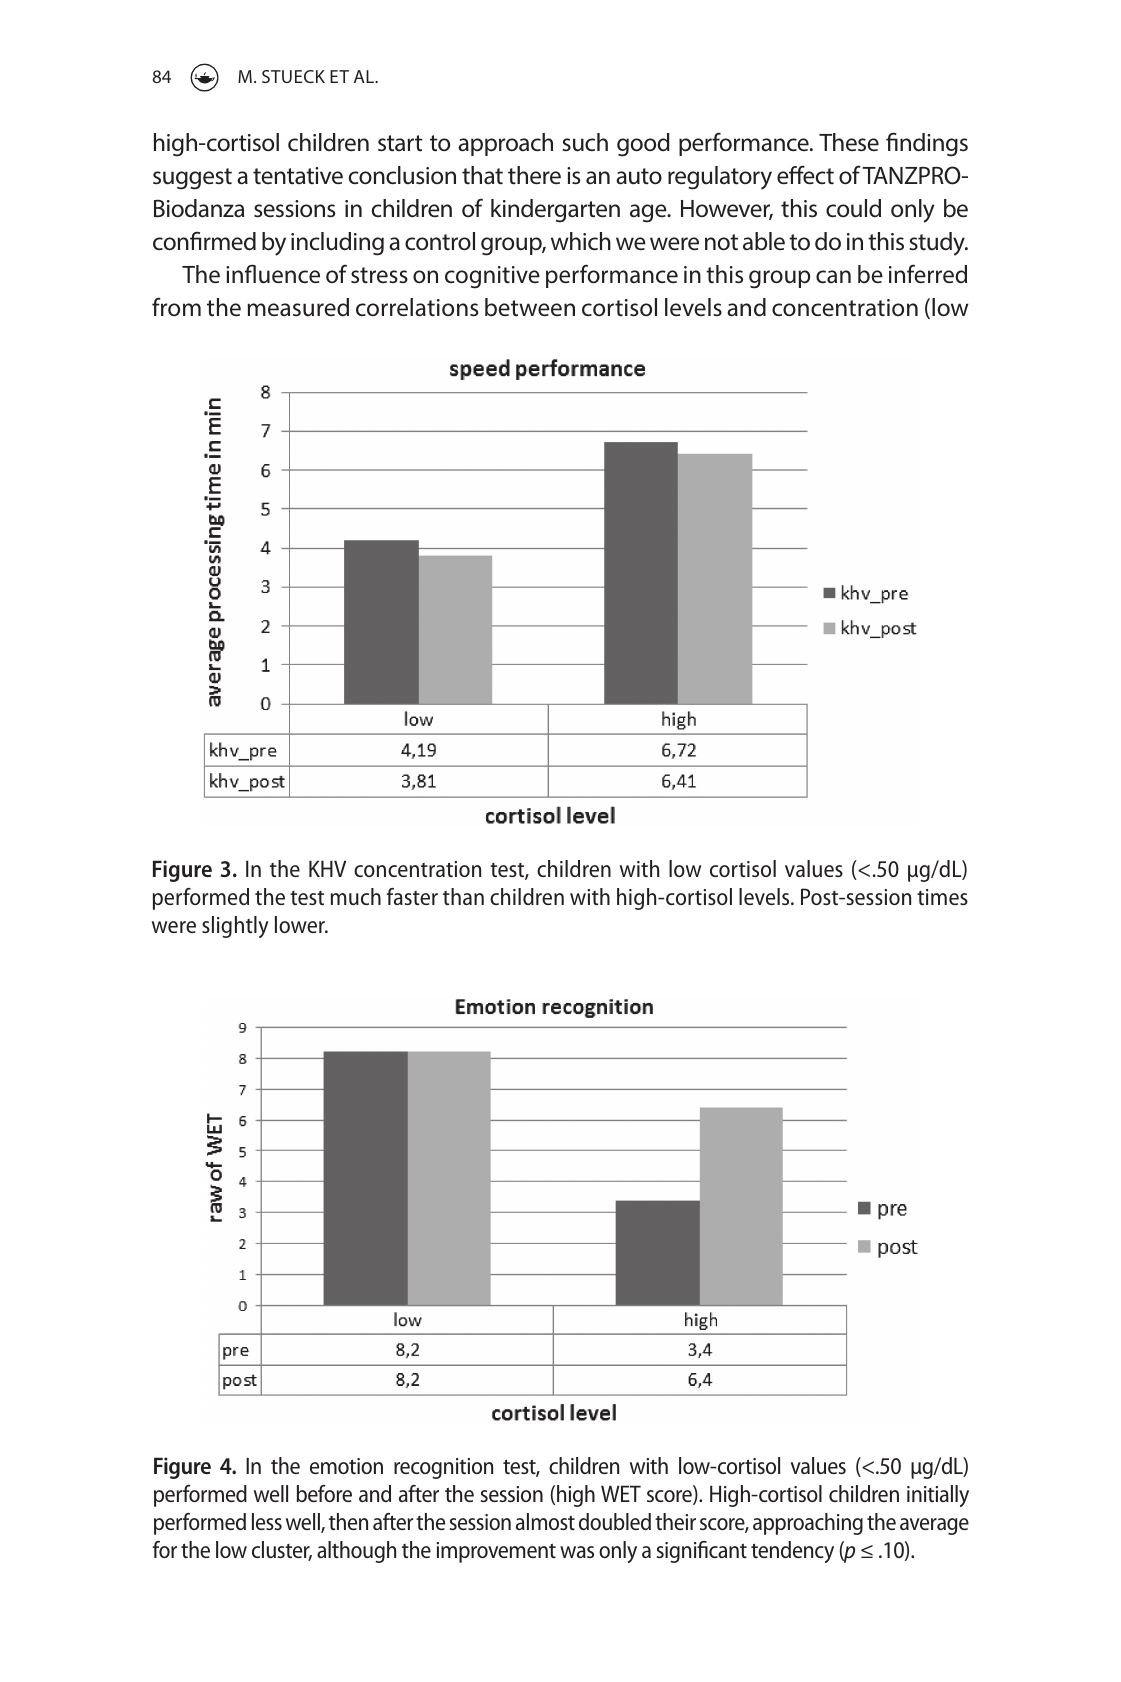 The height and width of the screenshot is (1682, 1121). Describe the element at coordinates (942, 897) in the screenshot. I see `times` at that location.
